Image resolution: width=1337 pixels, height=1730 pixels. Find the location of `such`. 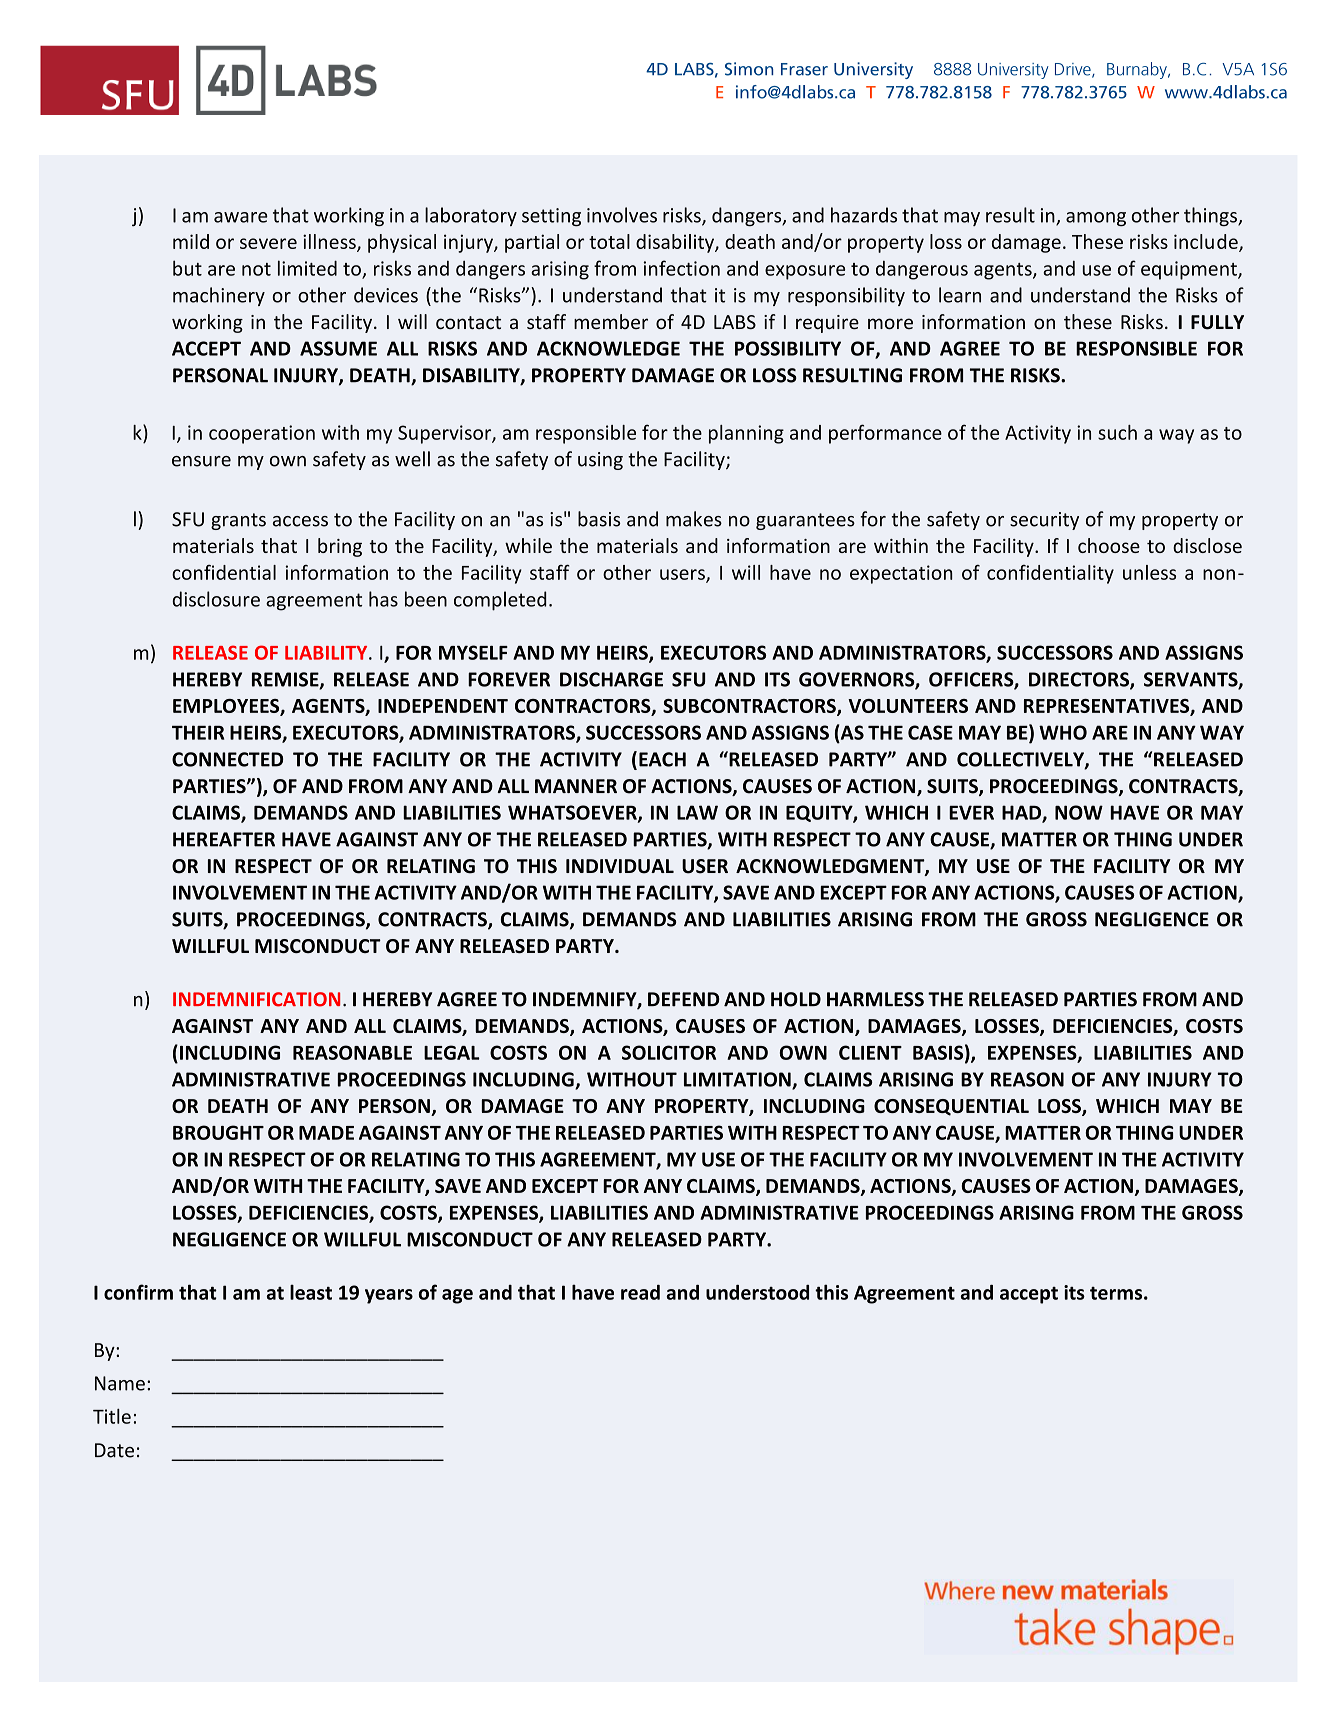

such is located at coordinates (1117, 432).
